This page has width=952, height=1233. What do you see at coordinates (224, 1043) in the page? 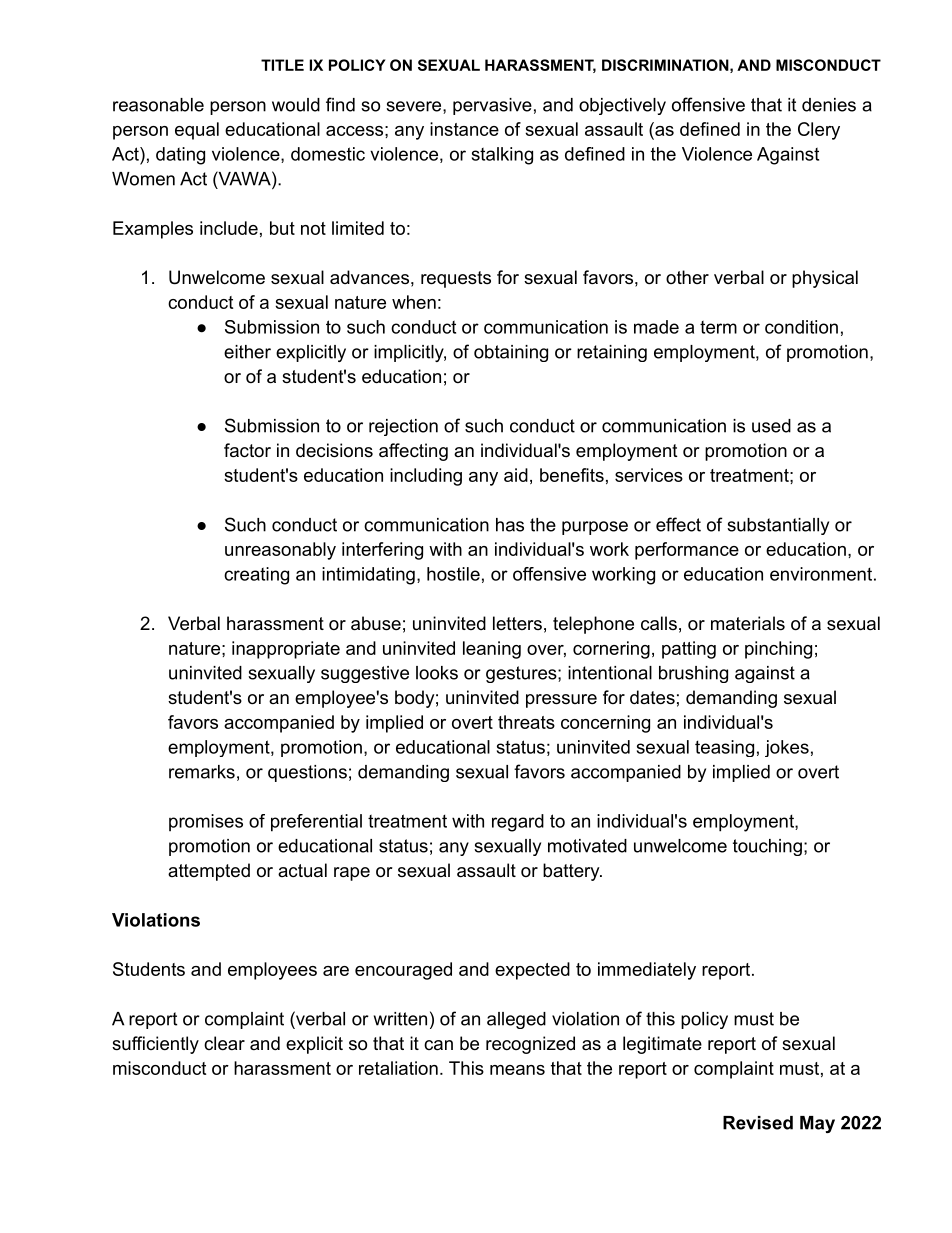
I see `clear` at bounding box center [224, 1043].
